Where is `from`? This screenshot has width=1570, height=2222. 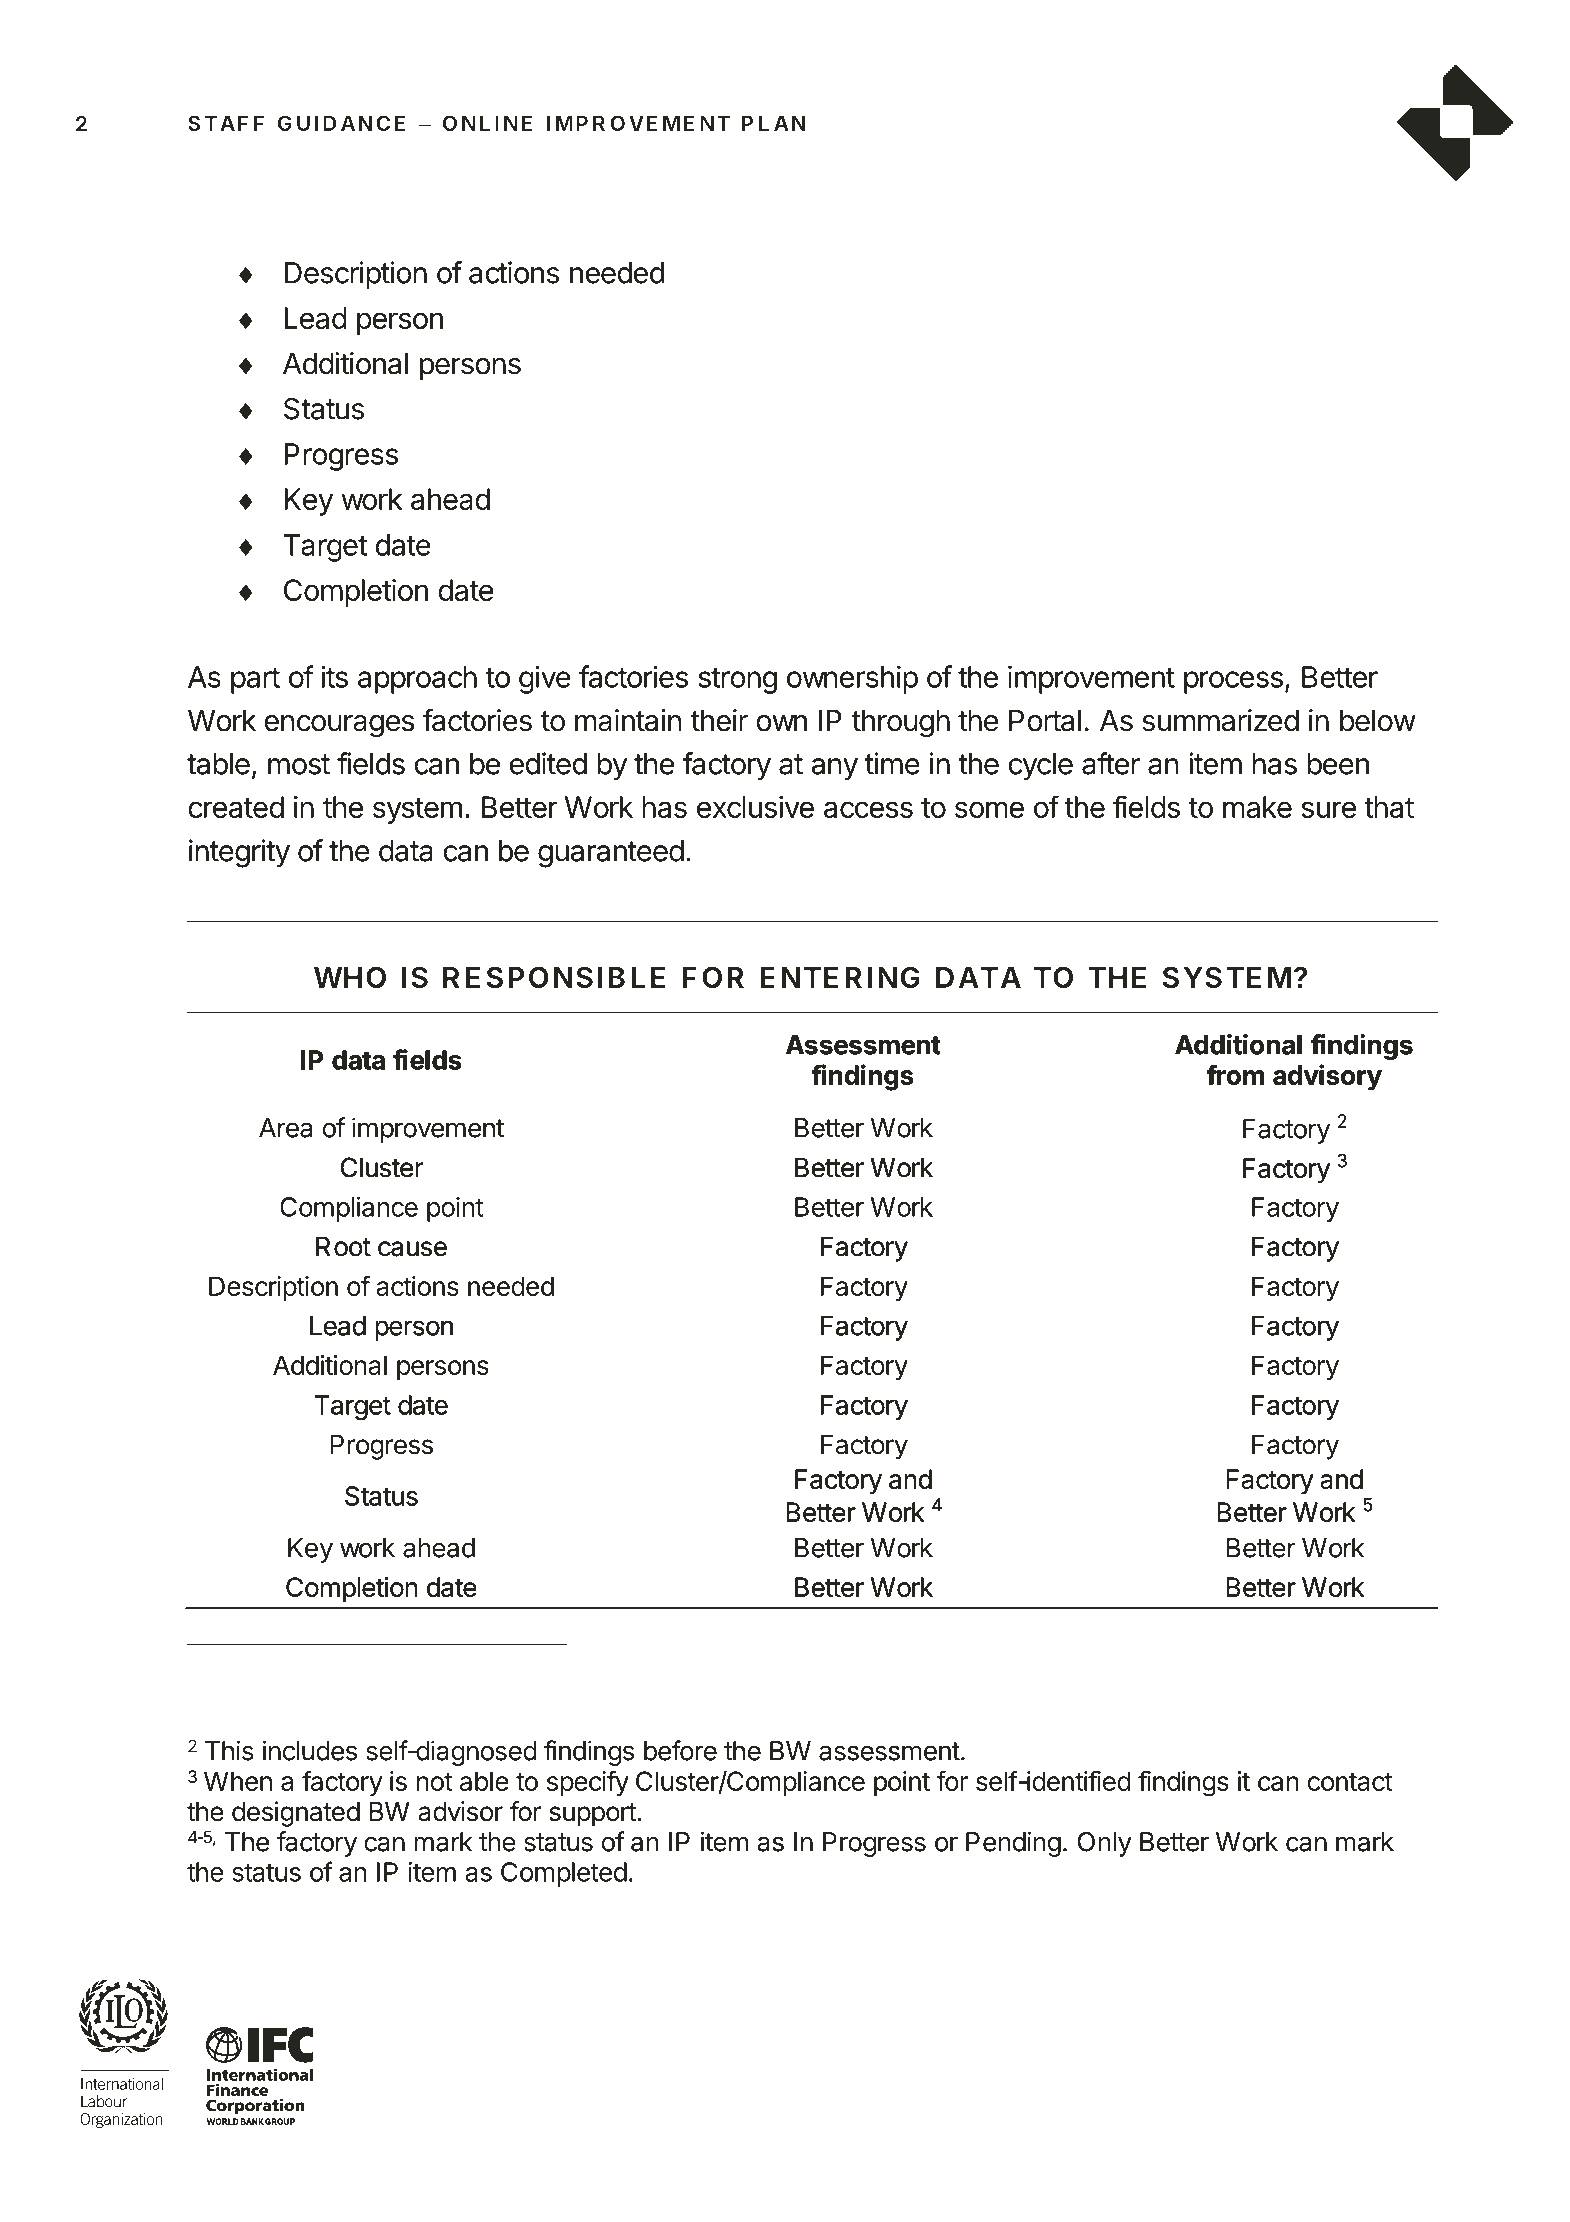
from is located at coordinates (1235, 1075).
